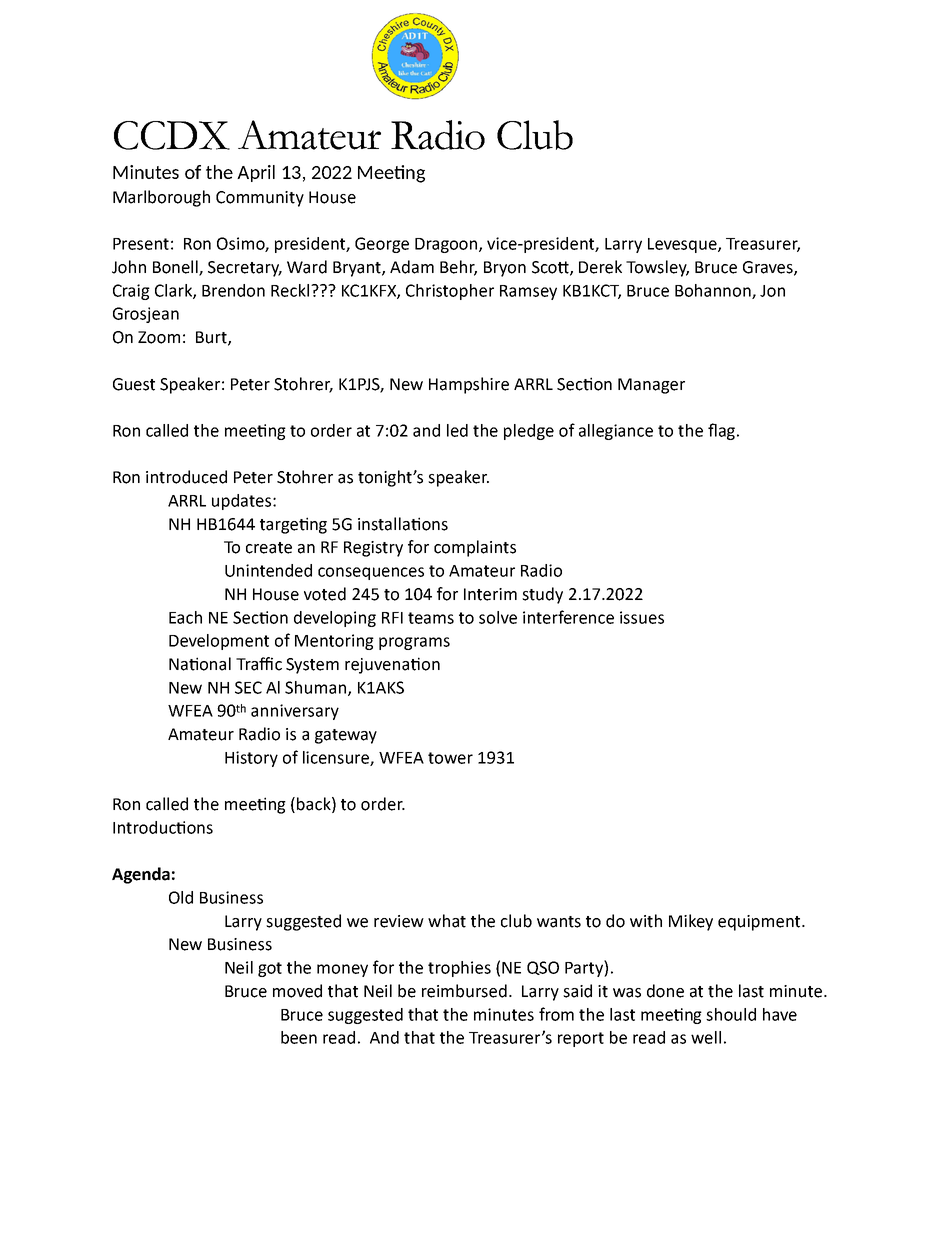 This screenshot has width=952, height=1233. Describe the element at coordinates (447, 245) in the screenshot. I see `Dragoon` at that location.
